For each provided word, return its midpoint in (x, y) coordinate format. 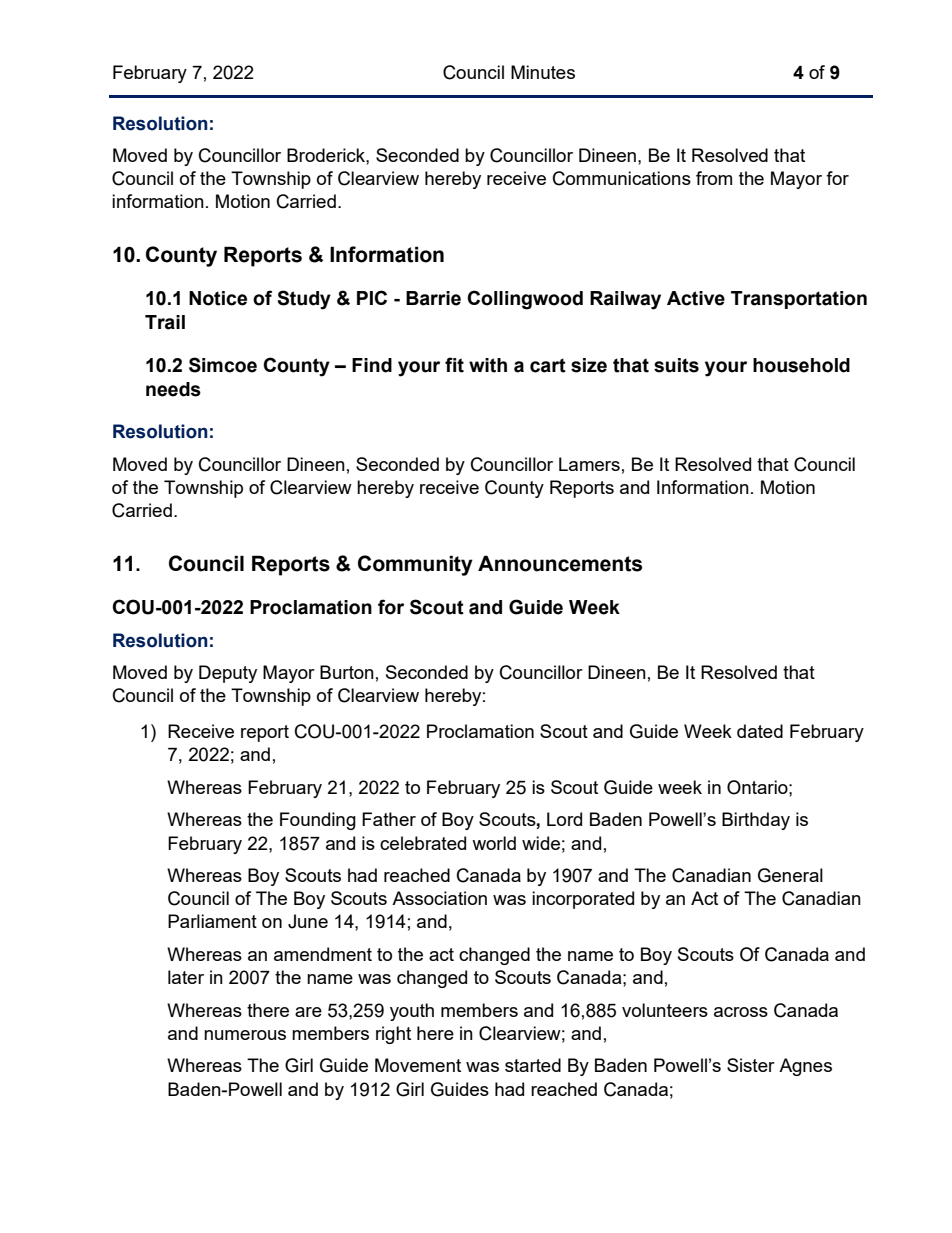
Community (415, 565)
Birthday (756, 821)
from (714, 178)
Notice (218, 298)
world (494, 843)
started (533, 1065)
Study (304, 300)
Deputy (228, 674)
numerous (245, 1035)
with (488, 365)
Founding (318, 821)
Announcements (560, 563)
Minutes (543, 72)
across (741, 1012)
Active (696, 298)
